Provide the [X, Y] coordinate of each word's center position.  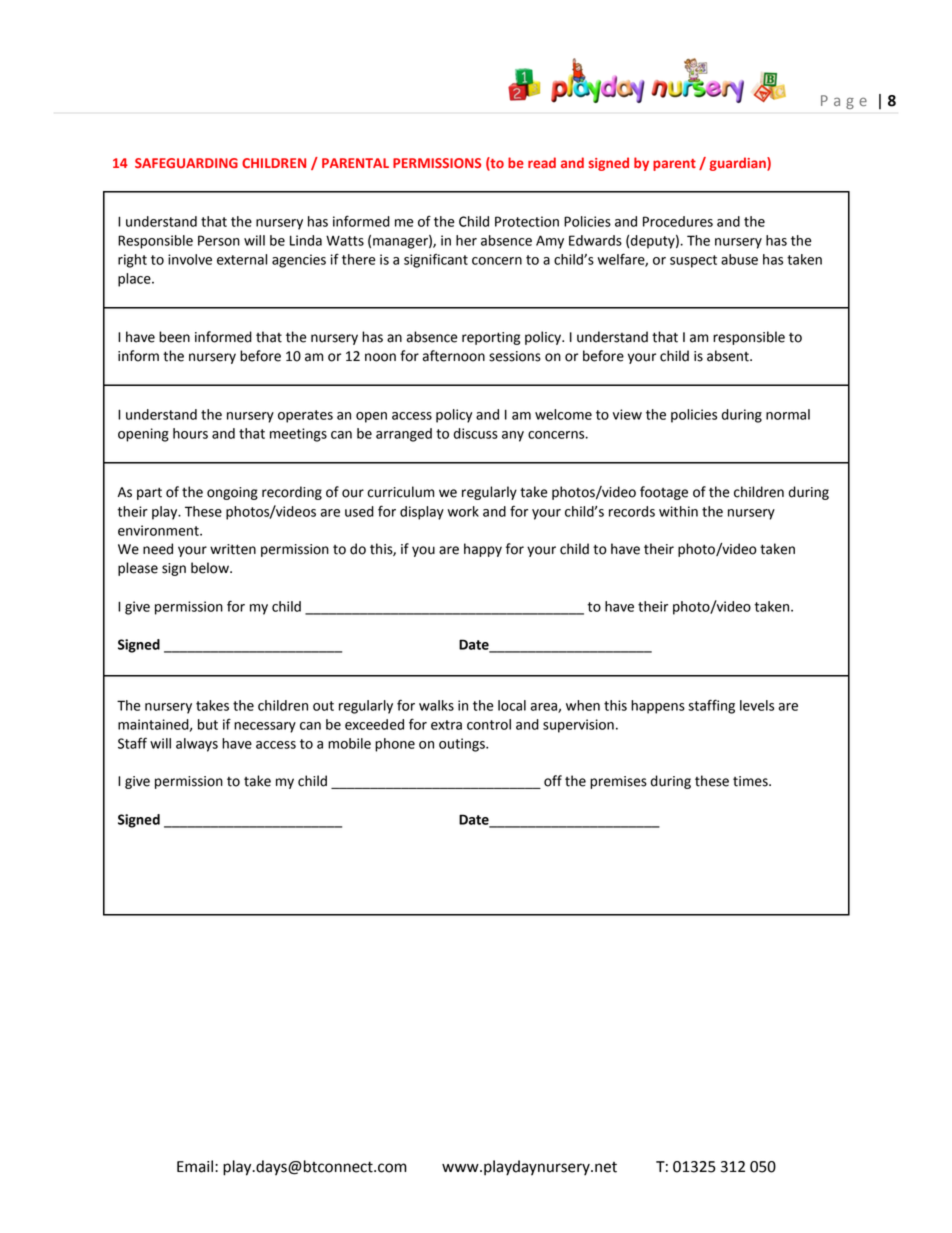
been [174, 337]
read [542, 162]
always [197, 745]
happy [483, 550]
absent [729, 356]
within [678, 511]
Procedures [678, 221]
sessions [515, 356]
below [211, 568]
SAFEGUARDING [186, 163]
